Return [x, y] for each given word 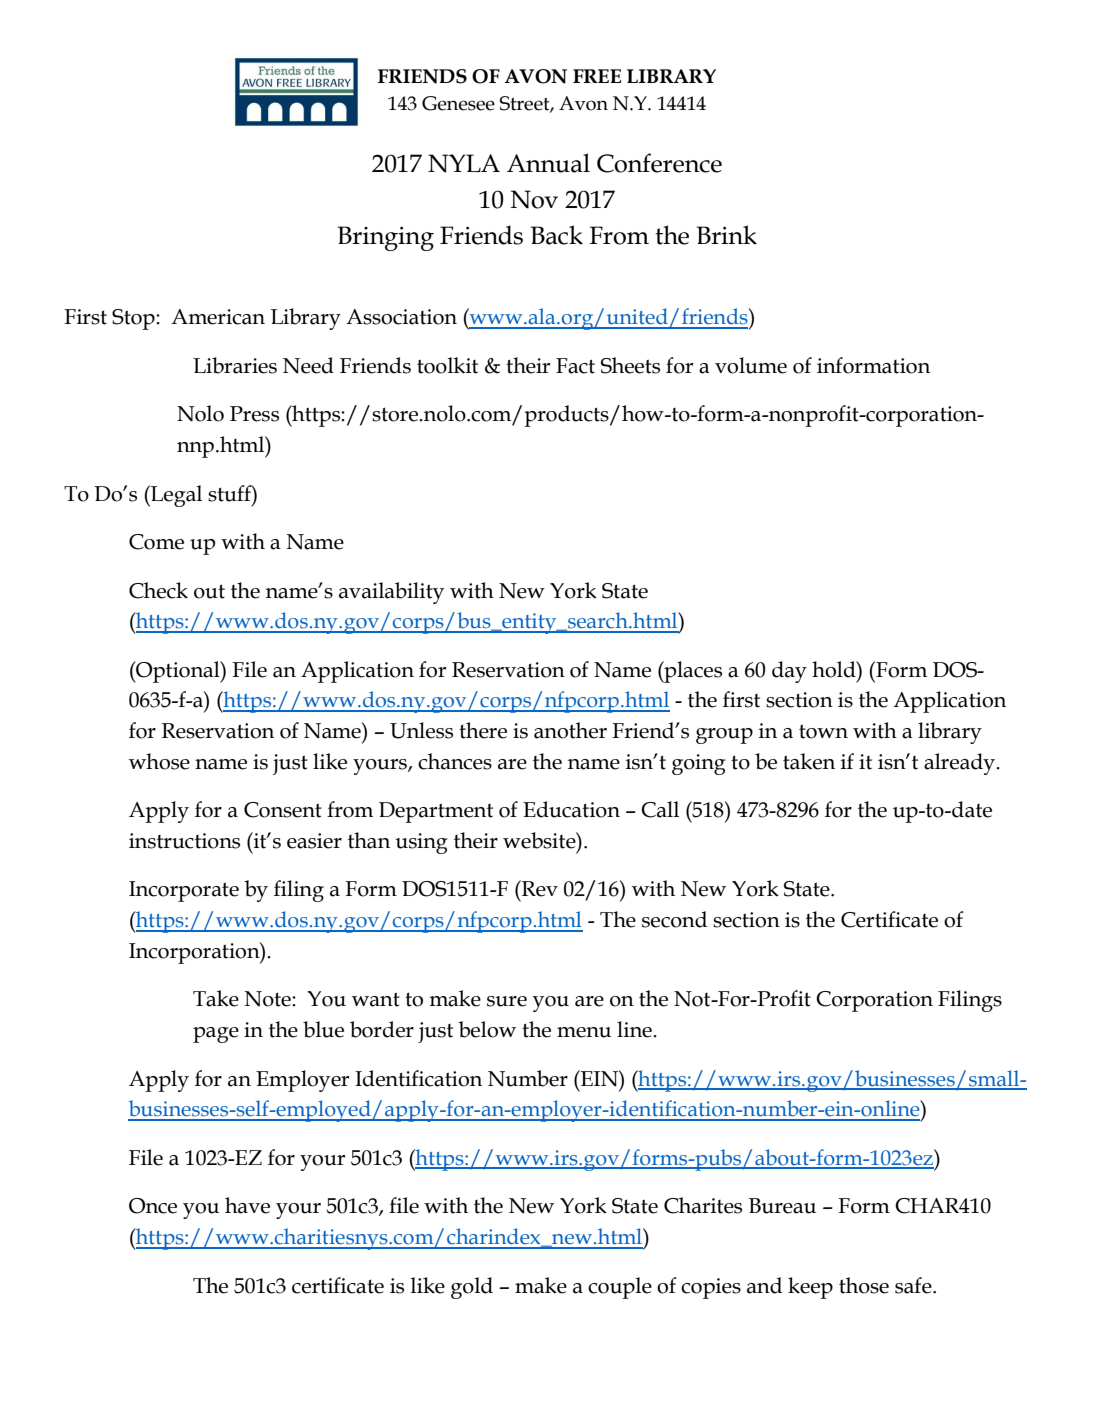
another [570, 730]
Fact [575, 366]
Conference [659, 163]
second [674, 919]
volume [751, 365]
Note [268, 999]
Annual [548, 163]
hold [835, 669]
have [247, 1205]
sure [507, 1001]
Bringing [385, 238]
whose [159, 761]
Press [254, 414]
